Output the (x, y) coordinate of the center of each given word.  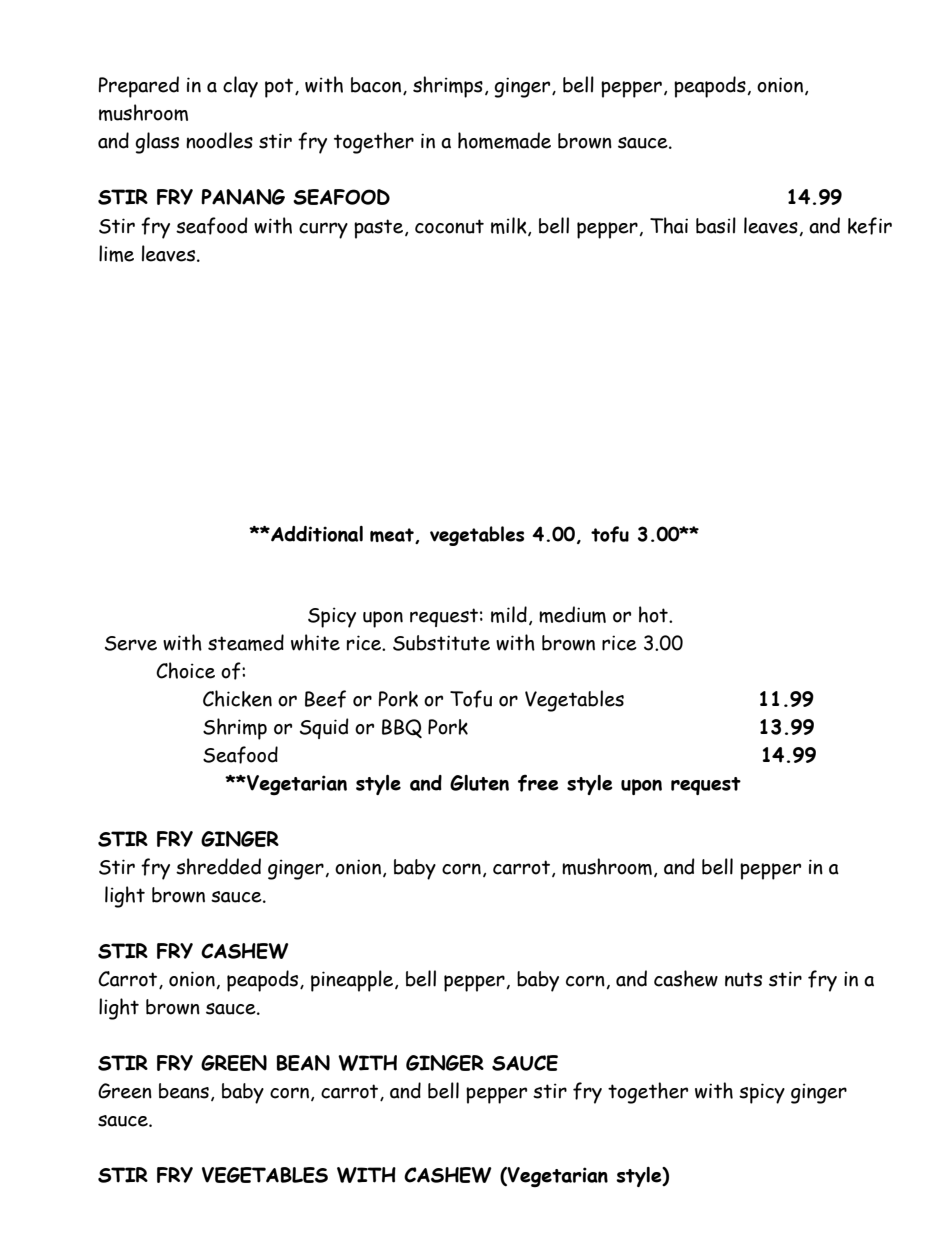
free (538, 783)
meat (393, 536)
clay (240, 87)
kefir (870, 226)
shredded (218, 866)
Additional (316, 534)
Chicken (237, 698)
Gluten (479, 783)
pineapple (353, 981)
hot (654, 614)
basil (716, 225)
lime (116, 253)
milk (510, 226)
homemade (504, 140)
